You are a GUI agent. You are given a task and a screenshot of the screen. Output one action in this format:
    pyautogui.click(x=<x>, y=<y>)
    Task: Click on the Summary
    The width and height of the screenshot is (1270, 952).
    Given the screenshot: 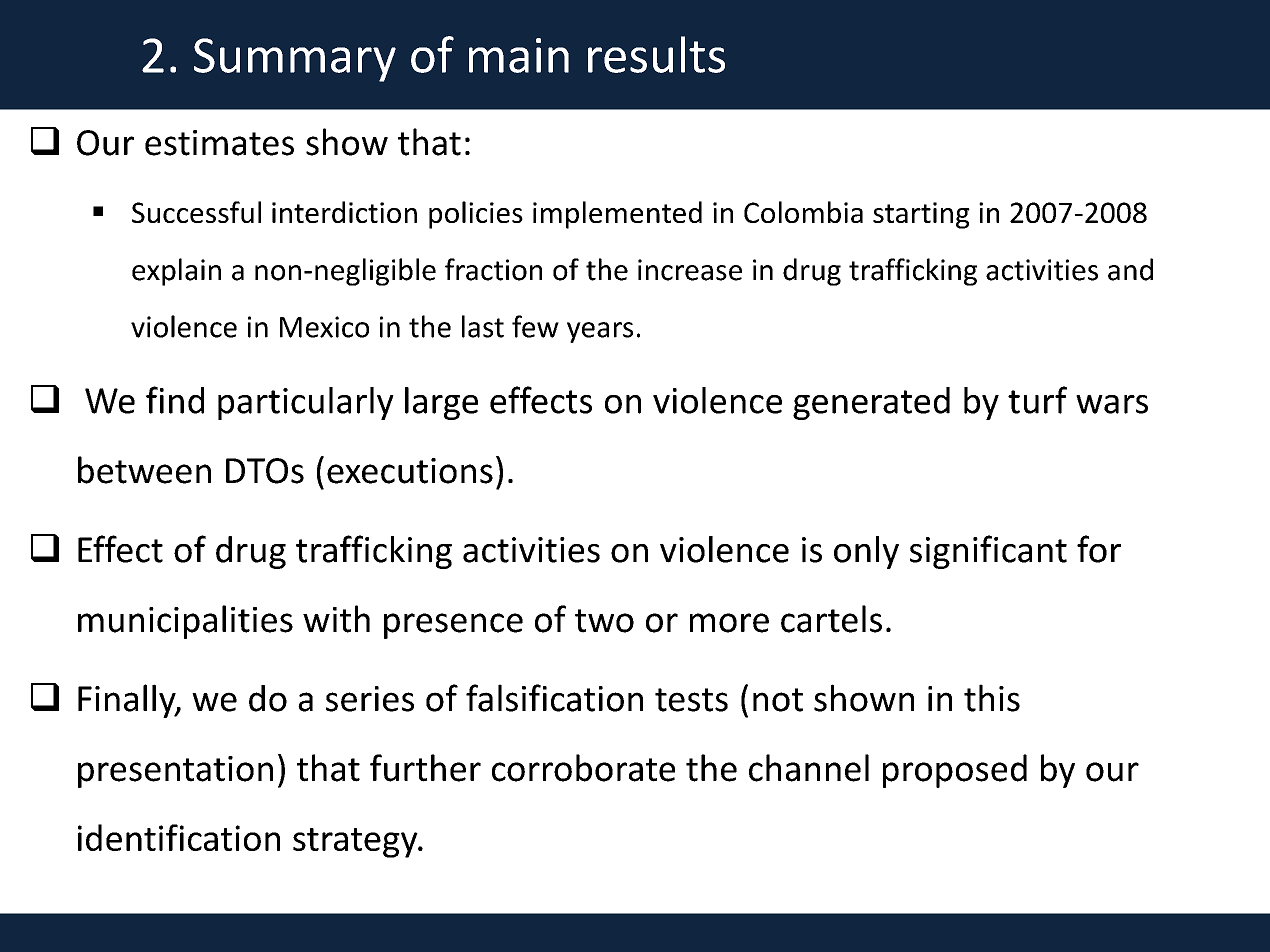 What is the action you would take?
    pyautogui.click(x=295, y=60)
